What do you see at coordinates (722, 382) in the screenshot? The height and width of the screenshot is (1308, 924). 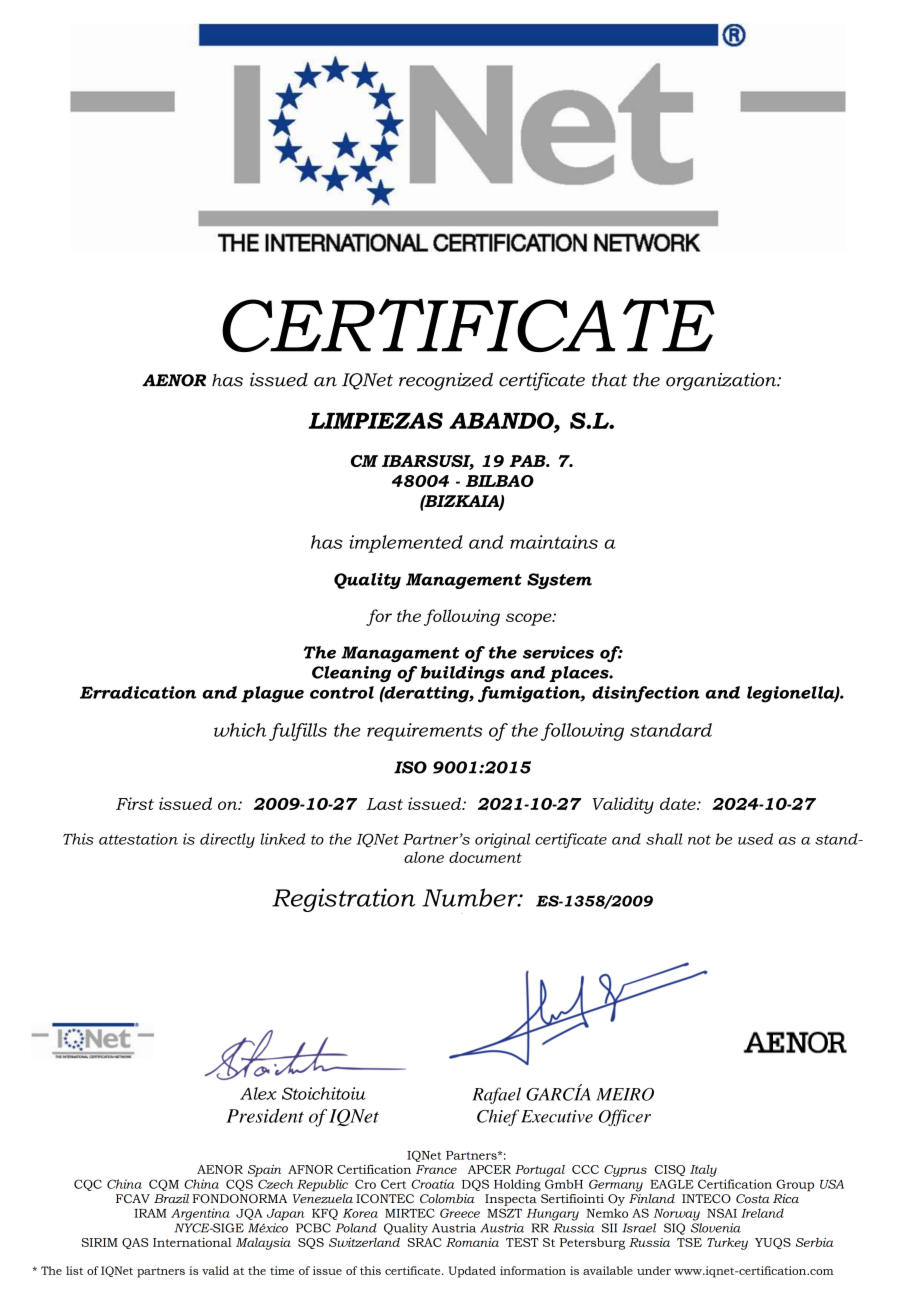 I see `organization` at bounding box center [722, 382].
